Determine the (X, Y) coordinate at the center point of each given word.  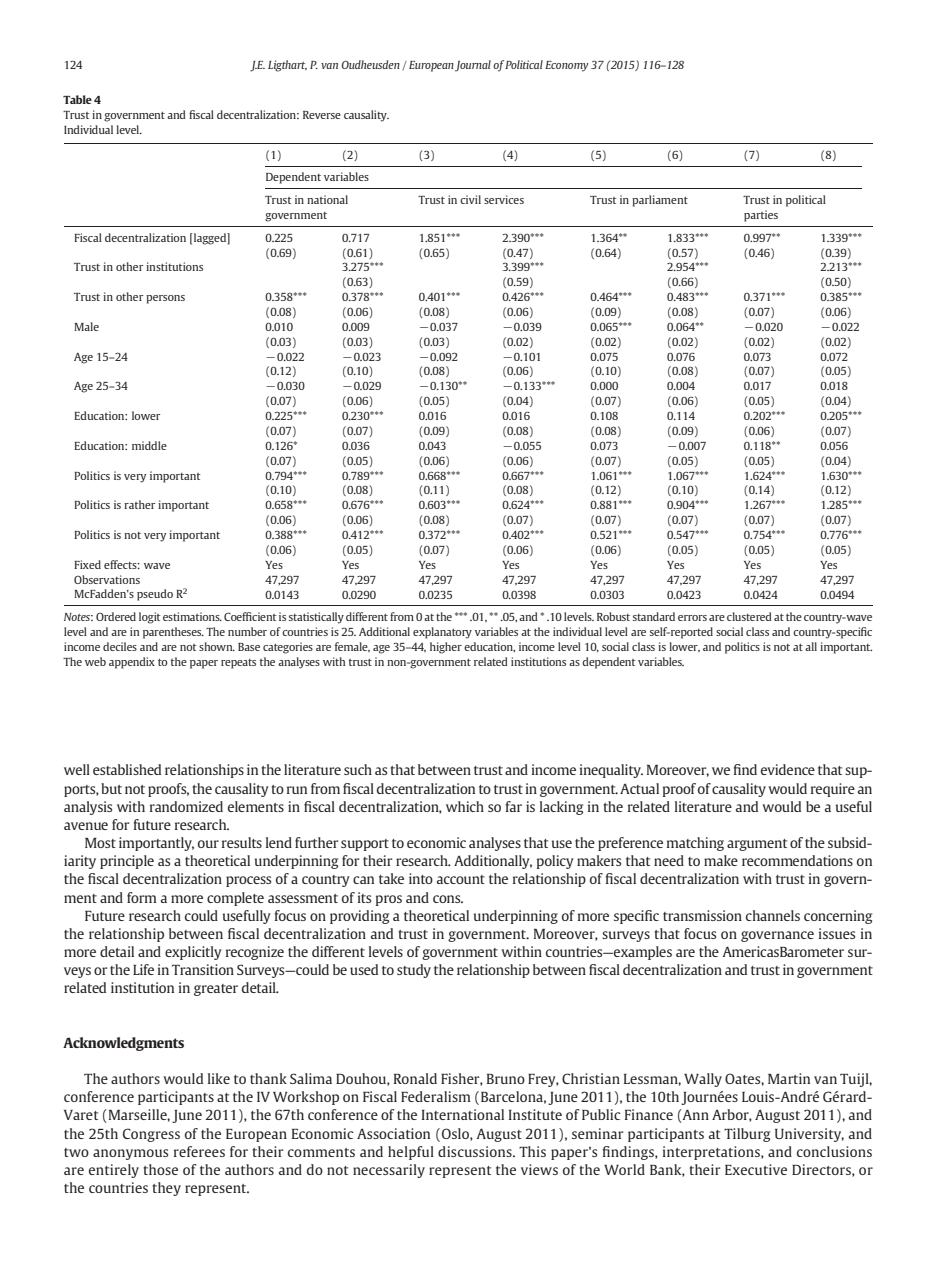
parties (761, 216)
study (414, 971)
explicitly (193, 953)
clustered (749, 616)
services (504, 199)
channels (773, 915)
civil (470, 199)
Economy (567, 66)
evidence (788, 769)
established (127, 769)
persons (165, 299)
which (465, 806)
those (160, 1169)
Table (77, 99)
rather (139, 504)
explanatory (442, 633)
